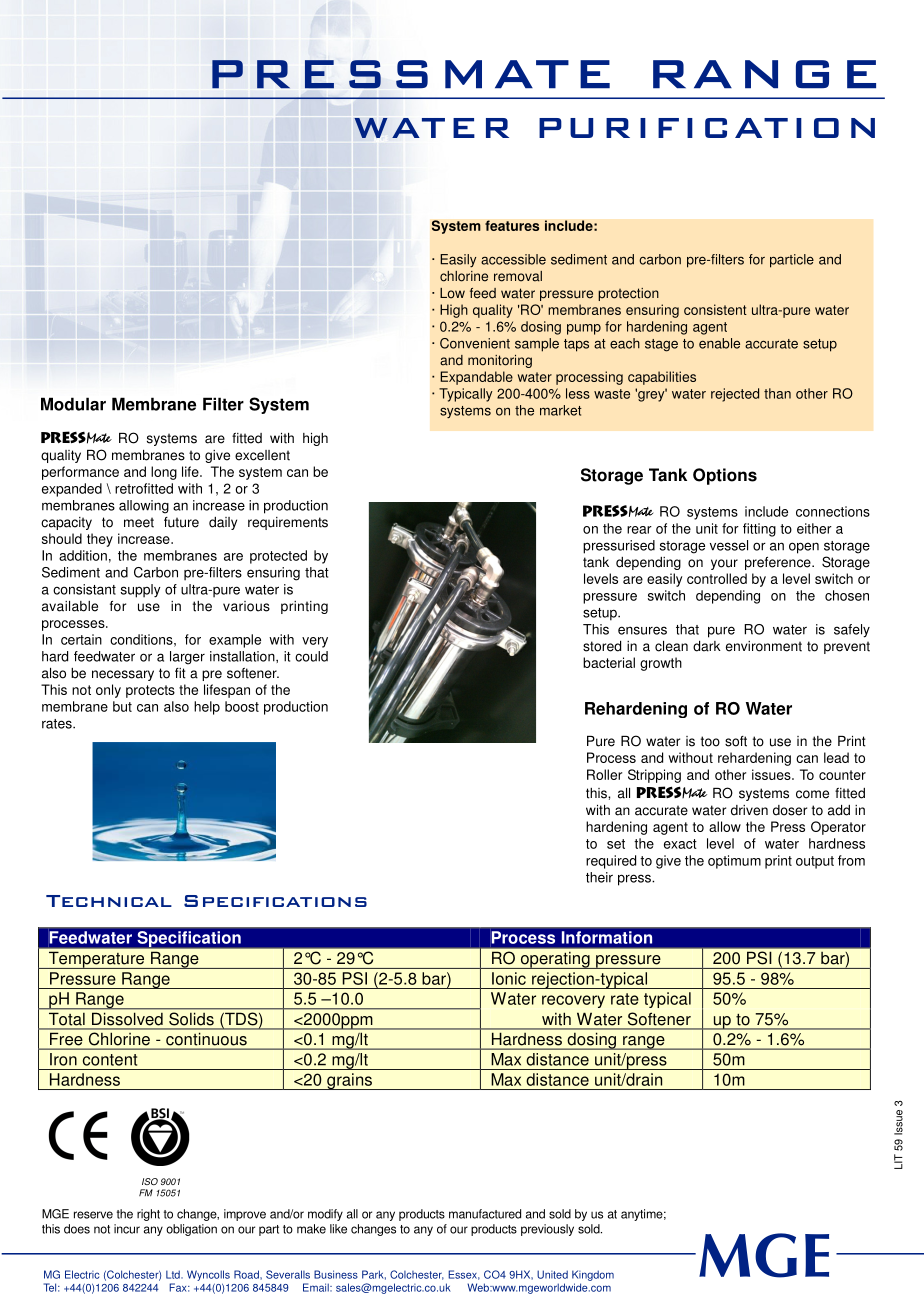  Describe the element at coordinates (73, 404) in the image. I see `Modular` at that location.
